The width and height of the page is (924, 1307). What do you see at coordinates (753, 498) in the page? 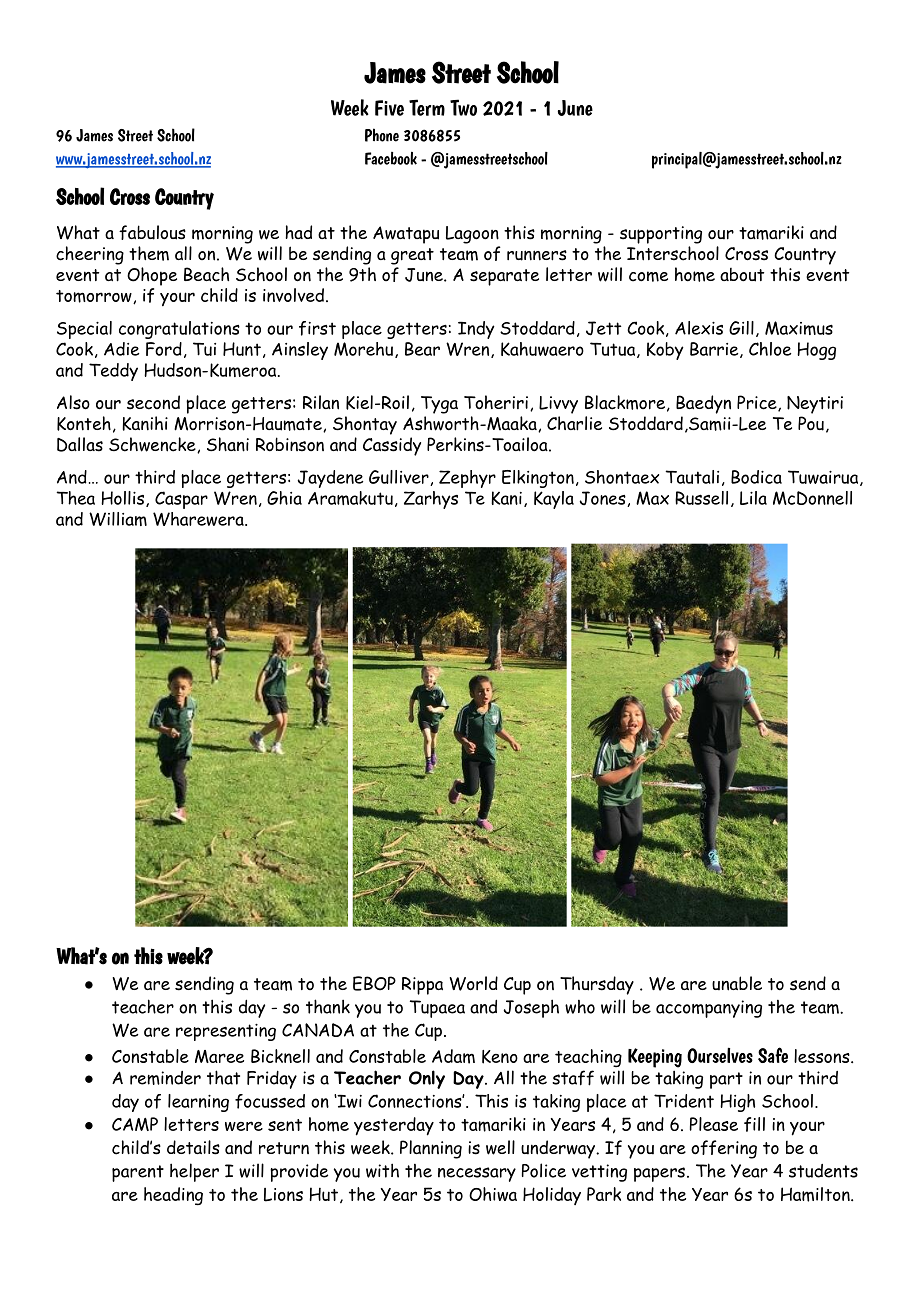
I see `Lila` at bounding box center [753, 498].
